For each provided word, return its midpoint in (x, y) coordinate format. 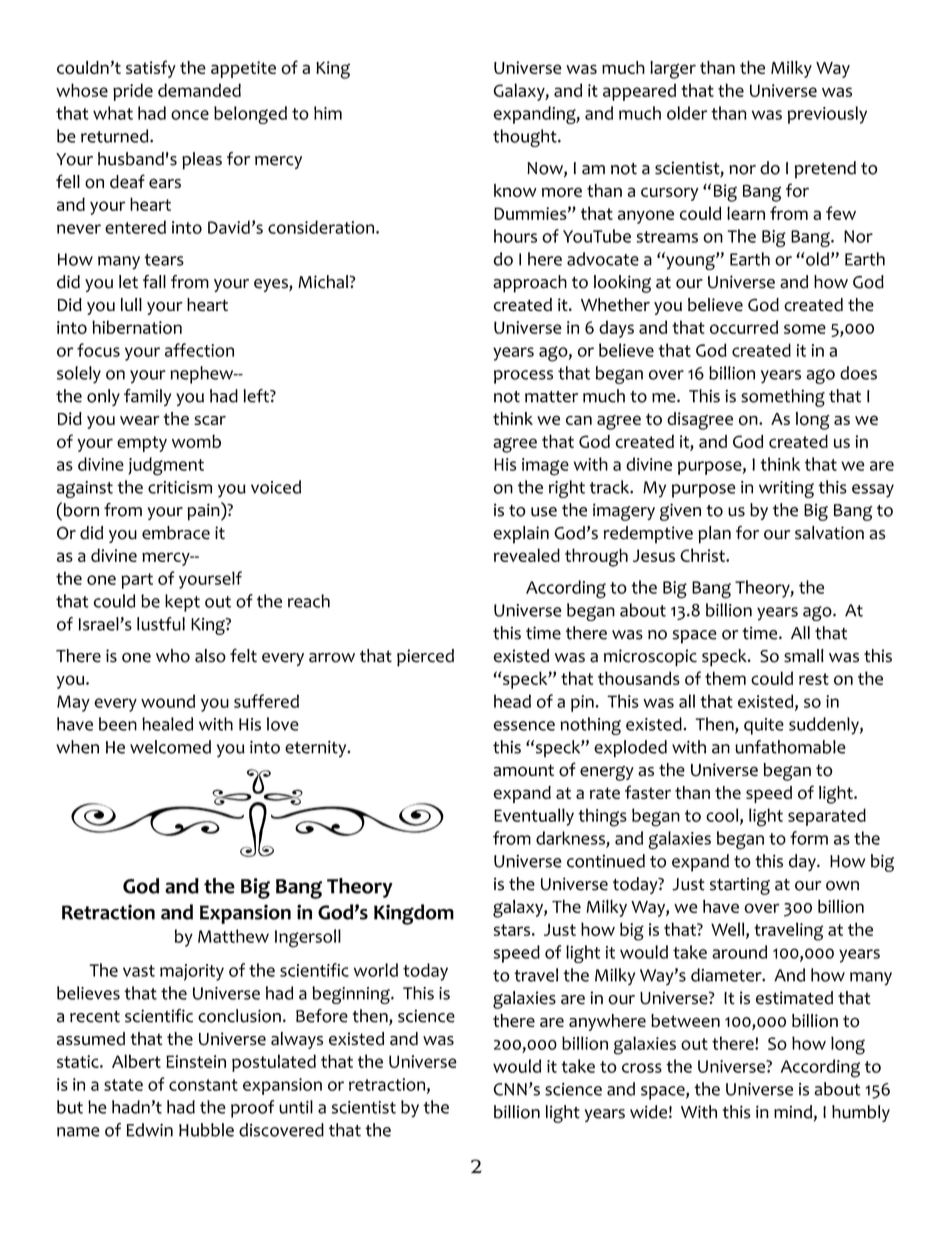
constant (203, 1085)
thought (526, 138)
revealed (527, 555)
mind (793, 1112)
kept (182, 603)
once (190, 115)
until (296, 1107)
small (804, 656)
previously (827, 115)
